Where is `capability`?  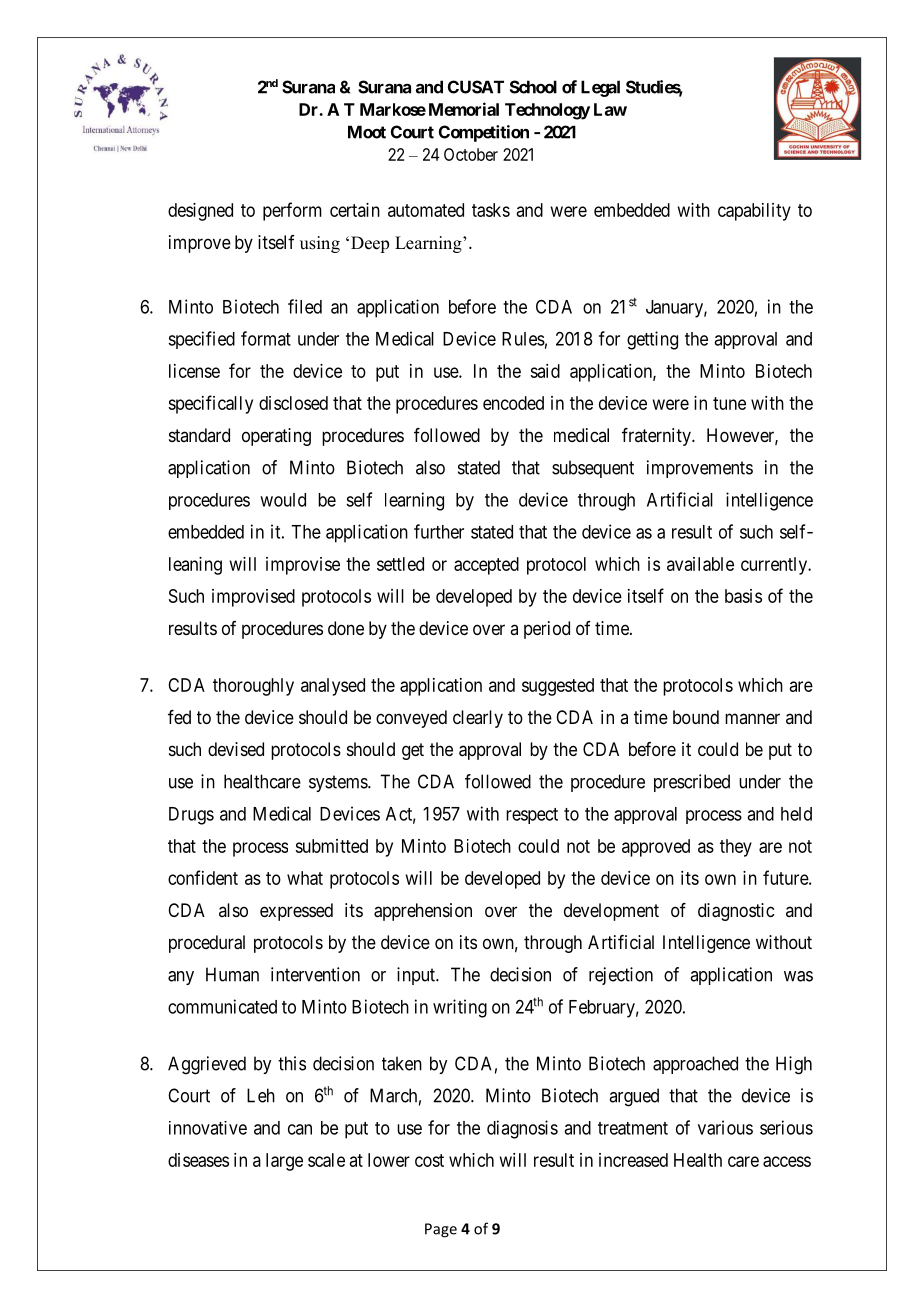 capability is located at coordinates (754, 212).
